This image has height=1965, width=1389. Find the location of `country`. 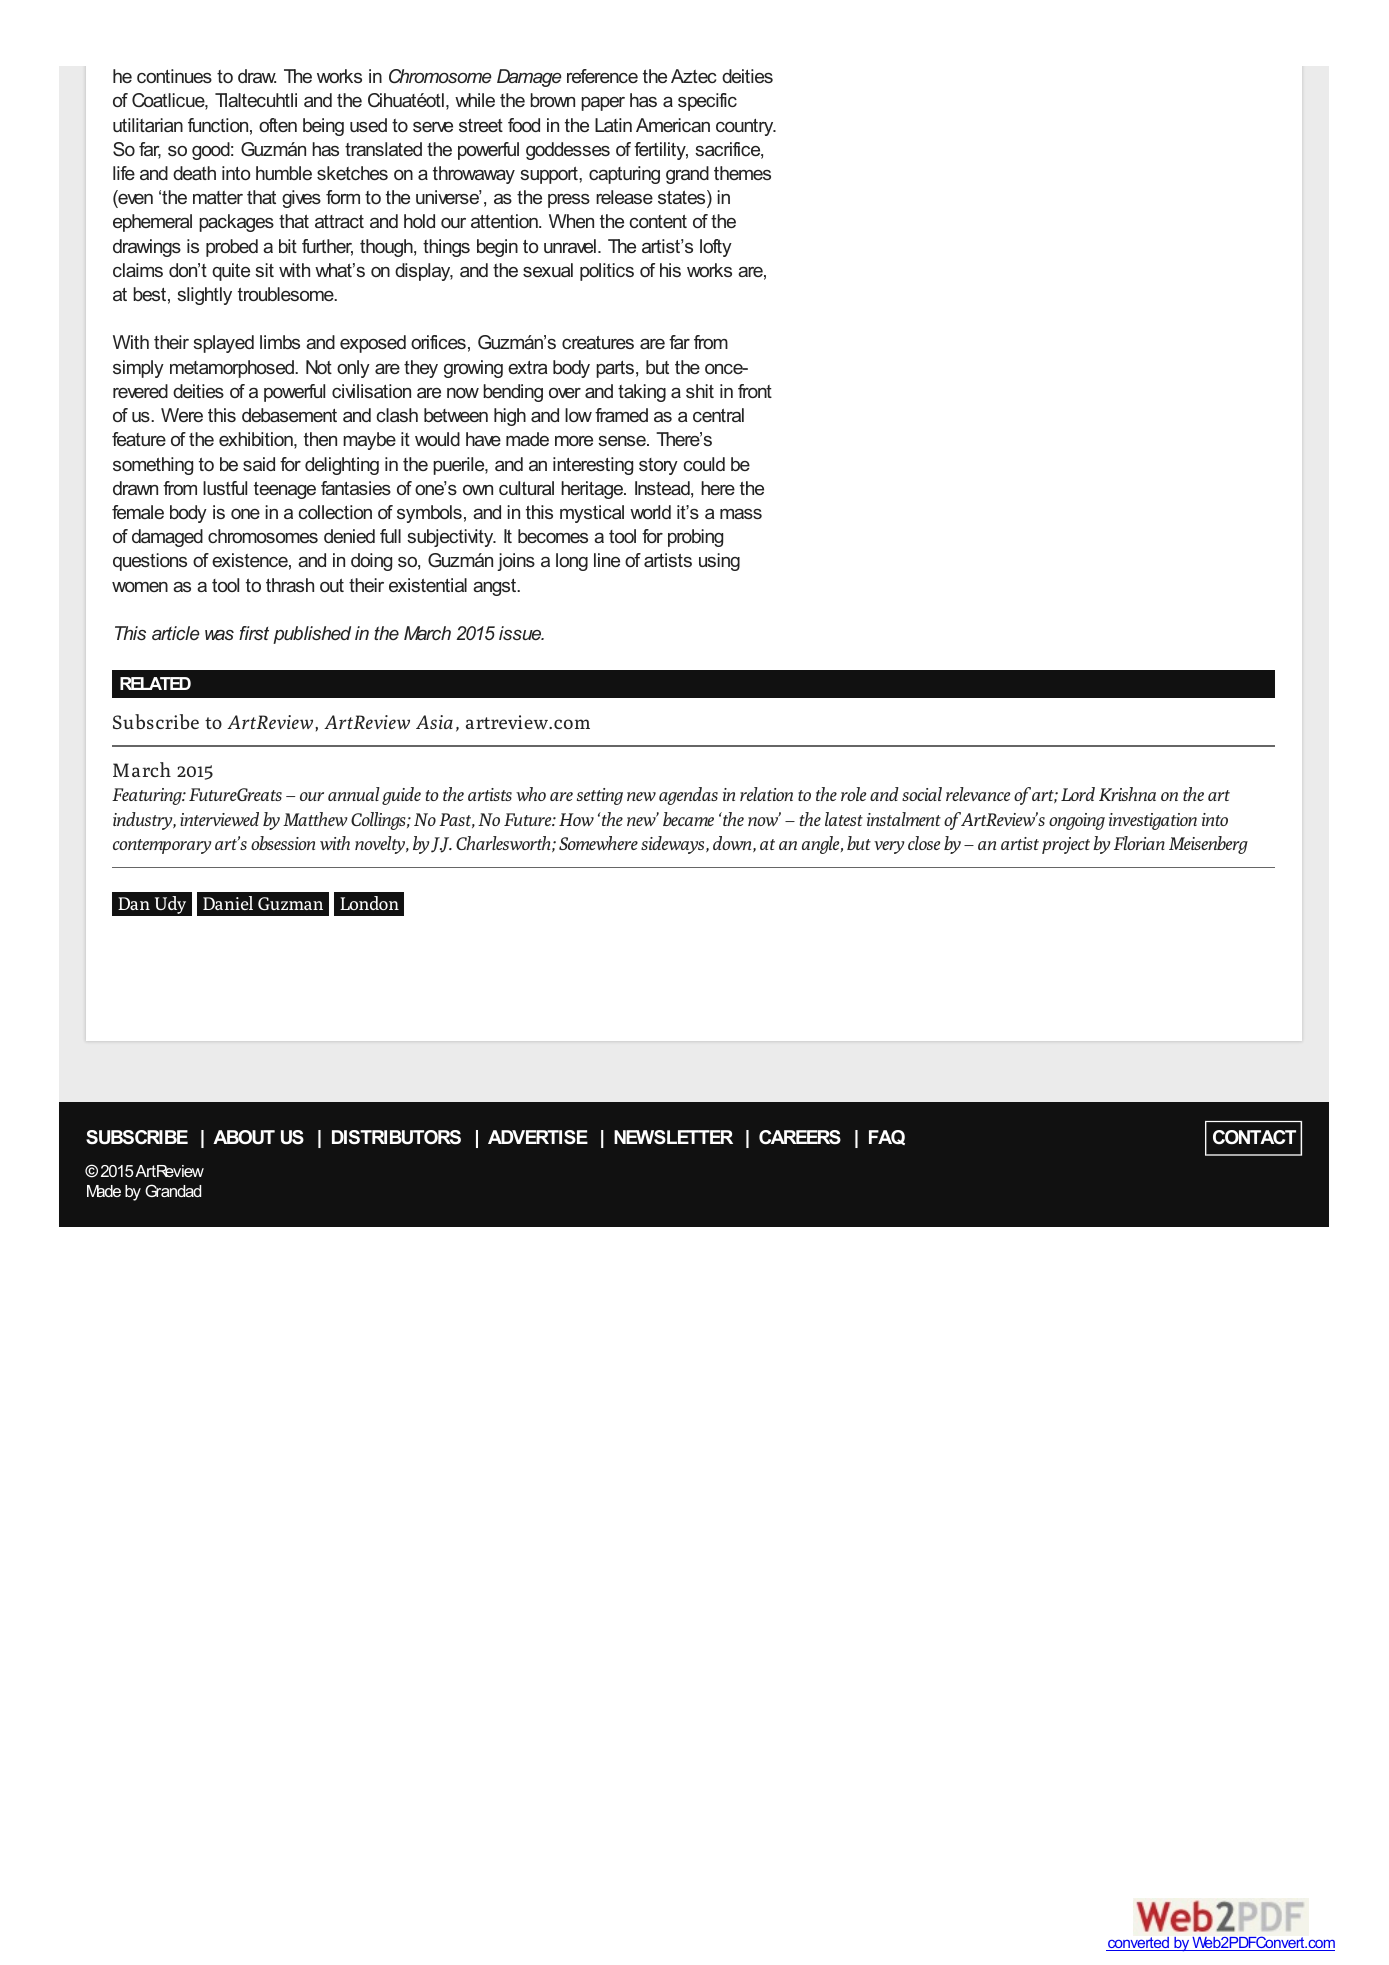

country is located at coordinates (746, 127).
